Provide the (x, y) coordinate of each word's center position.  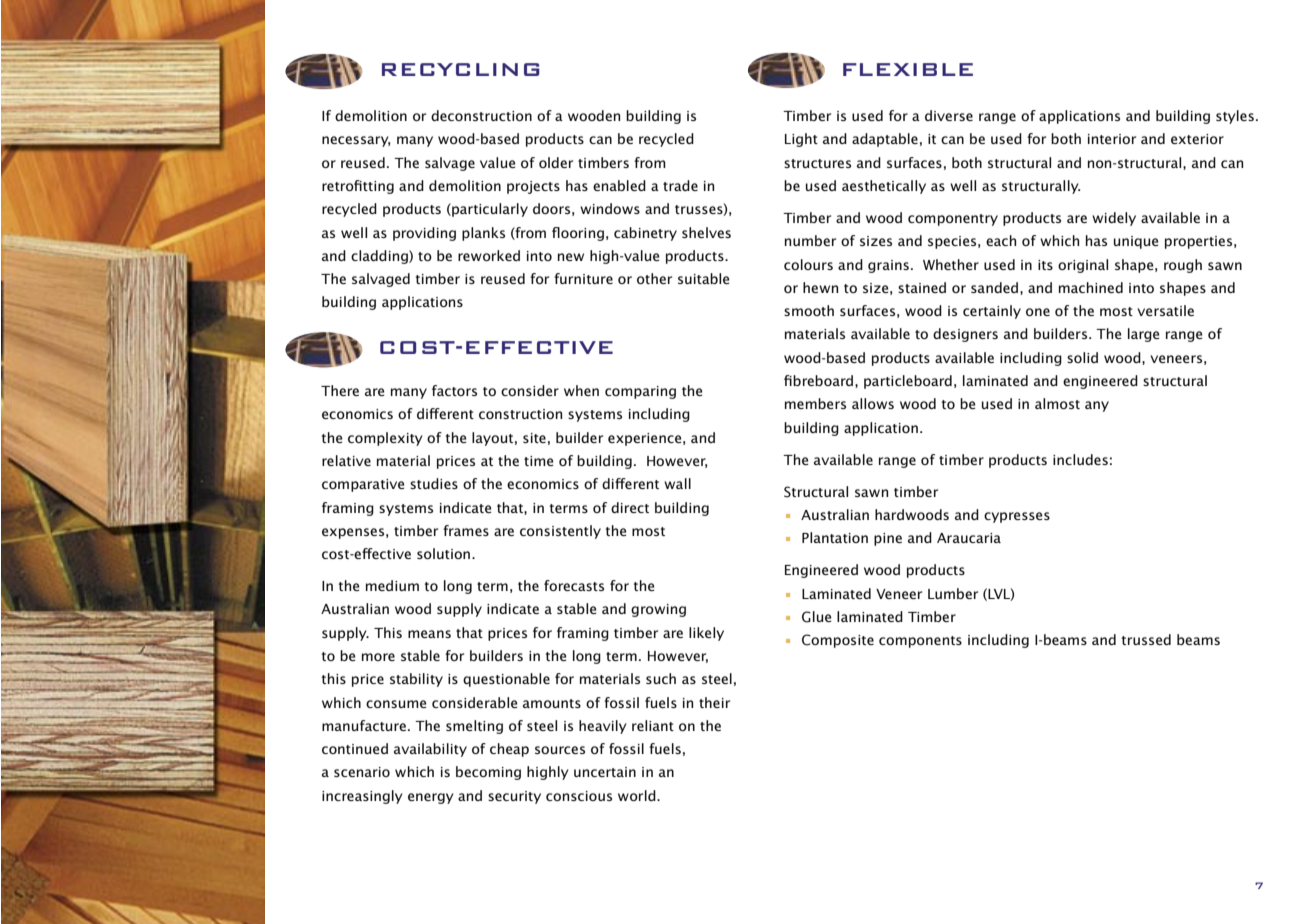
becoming (488, 773)
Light (801, 140)
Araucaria (969, 538)
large (1143, 335)
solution (445, 553)
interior (1112, 139)
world (638, 795)
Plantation (835, 537)
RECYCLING (461, 69)
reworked (489, 255)
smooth (809, 310)
